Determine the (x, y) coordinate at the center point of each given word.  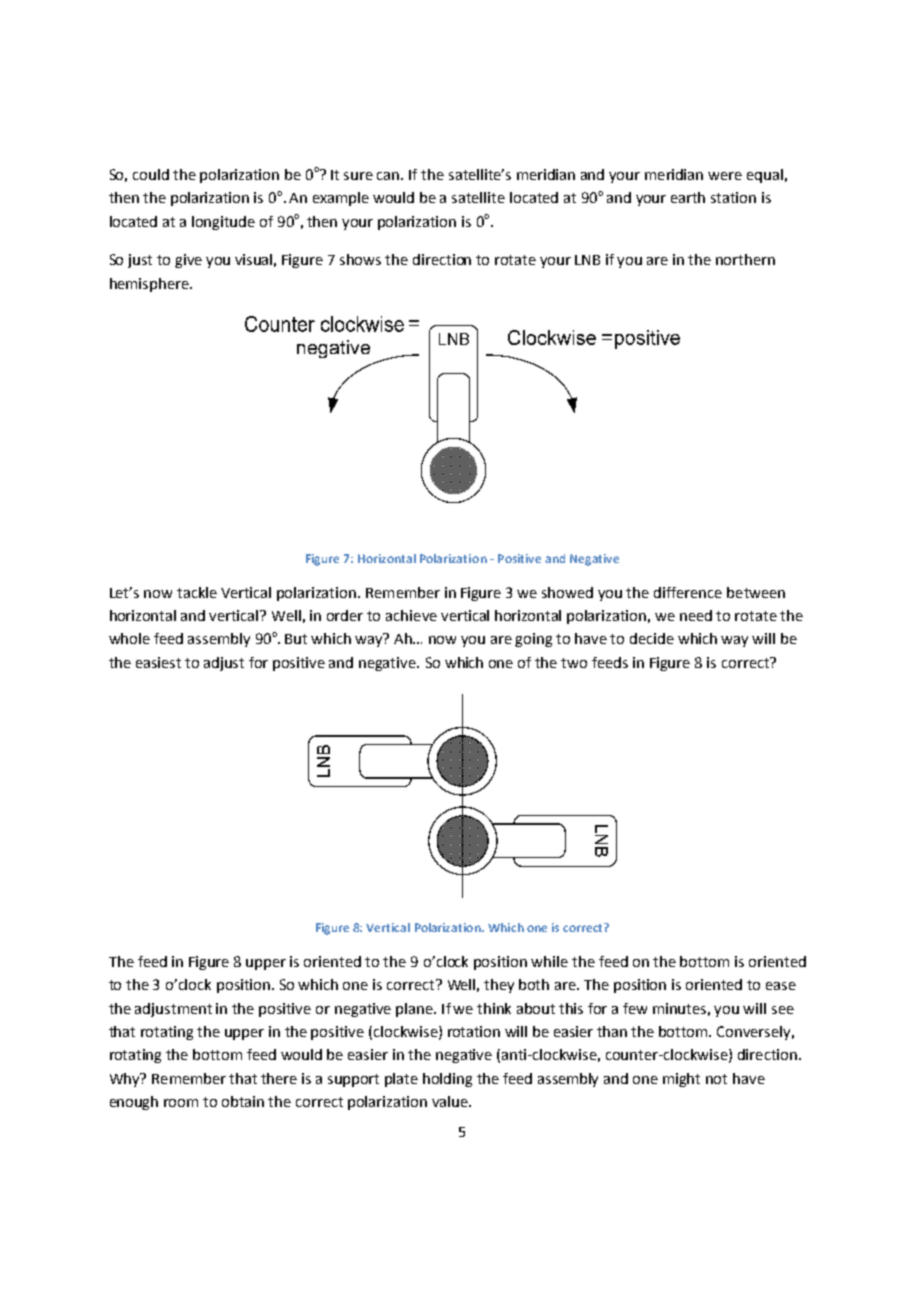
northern (745, 259)
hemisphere (150, 285)
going (533, 640)
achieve (411, 615)
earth (688, 197)
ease (781, 986)
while (549, 961)
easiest (158, 662)
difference (688, 592)
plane (415, 1010)
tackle (197, 592)
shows (360, 259)
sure (358, 176)
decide (652, 638)
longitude (223, 223)
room (181, 1103)
